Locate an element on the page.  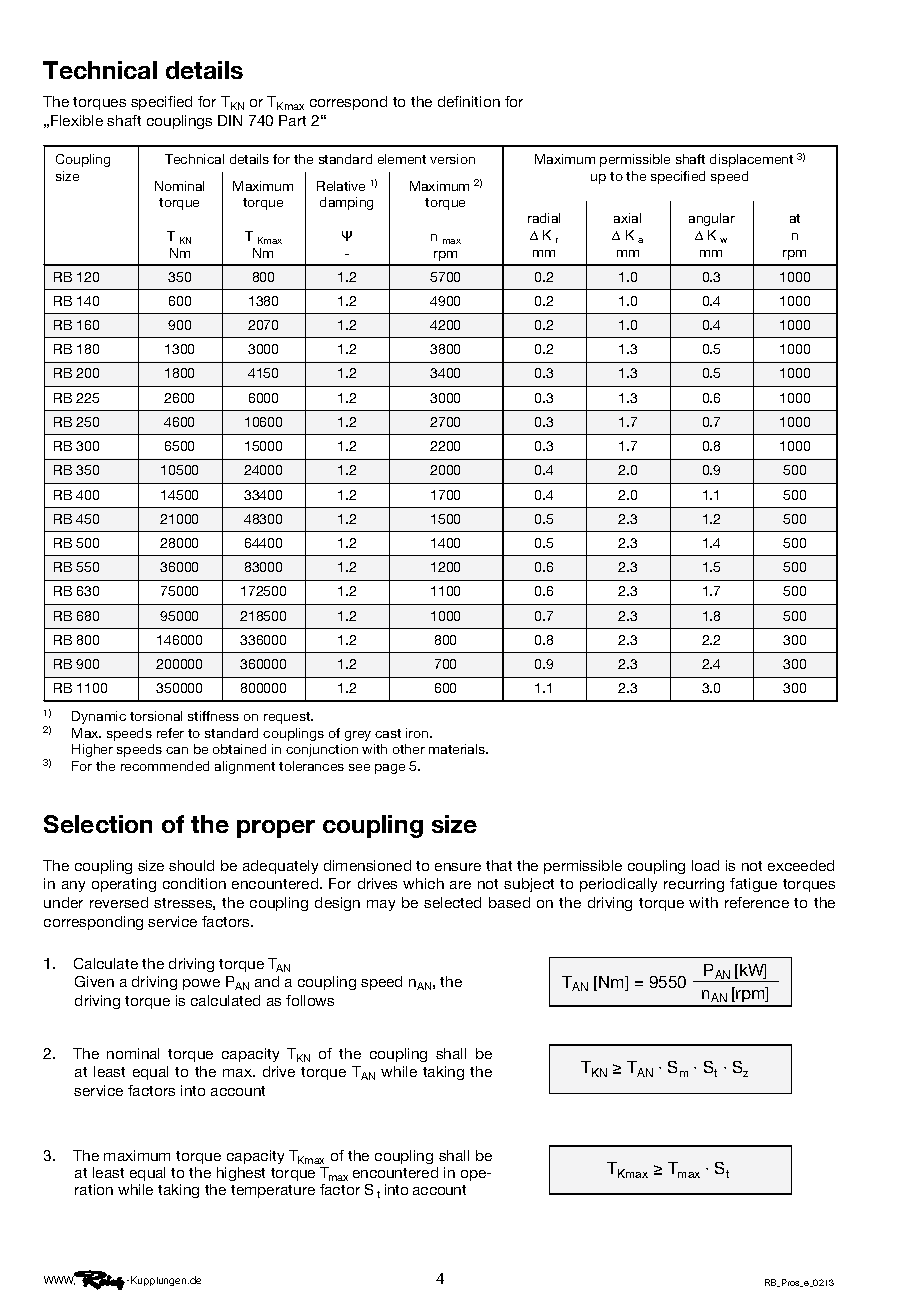
recurring is located at coordinates (694, 885).
